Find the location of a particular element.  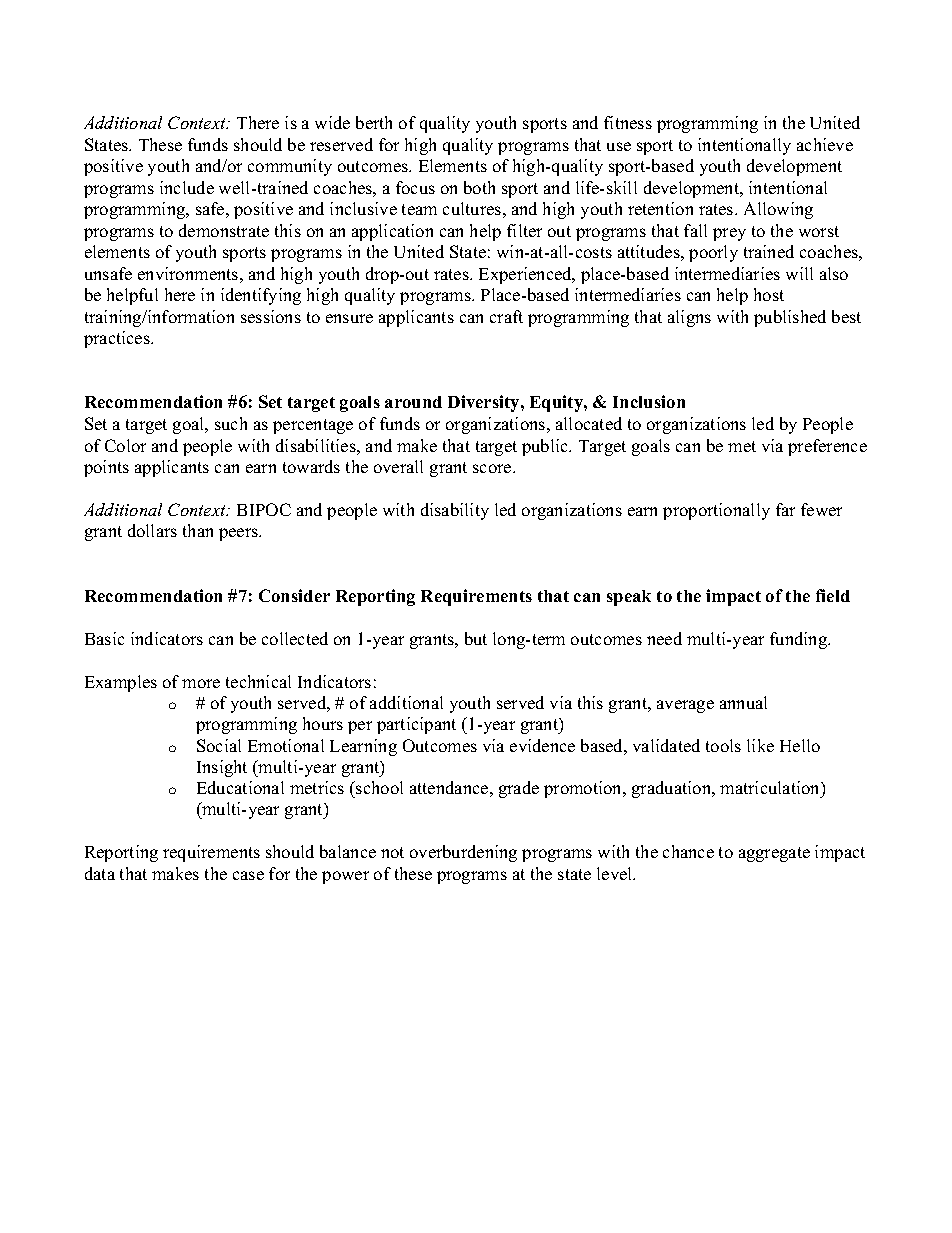

include is located at coordinates (187, 187).
